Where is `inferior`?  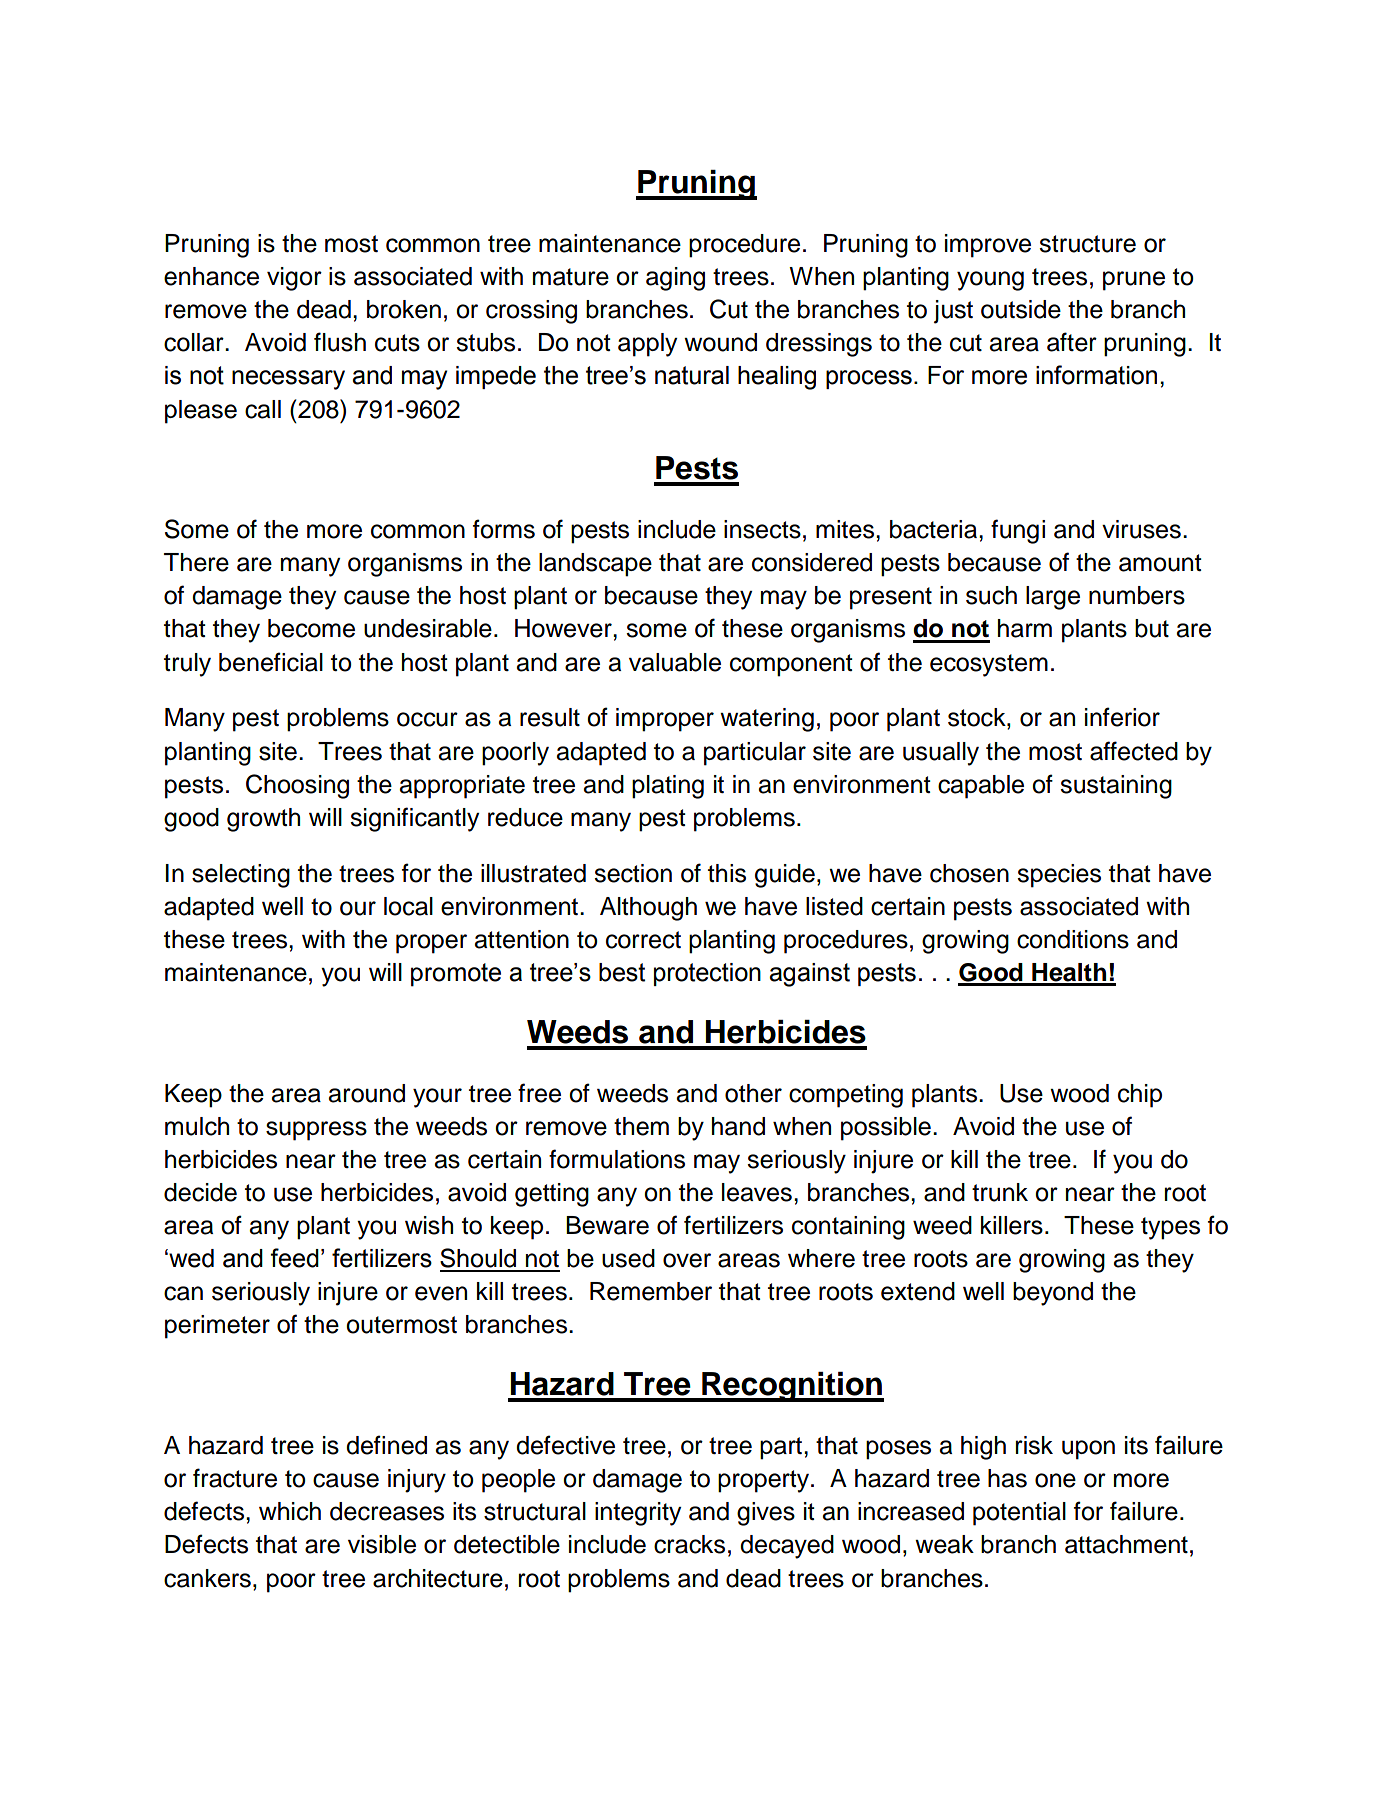
inferior is located at coordinates (1122, 717).
